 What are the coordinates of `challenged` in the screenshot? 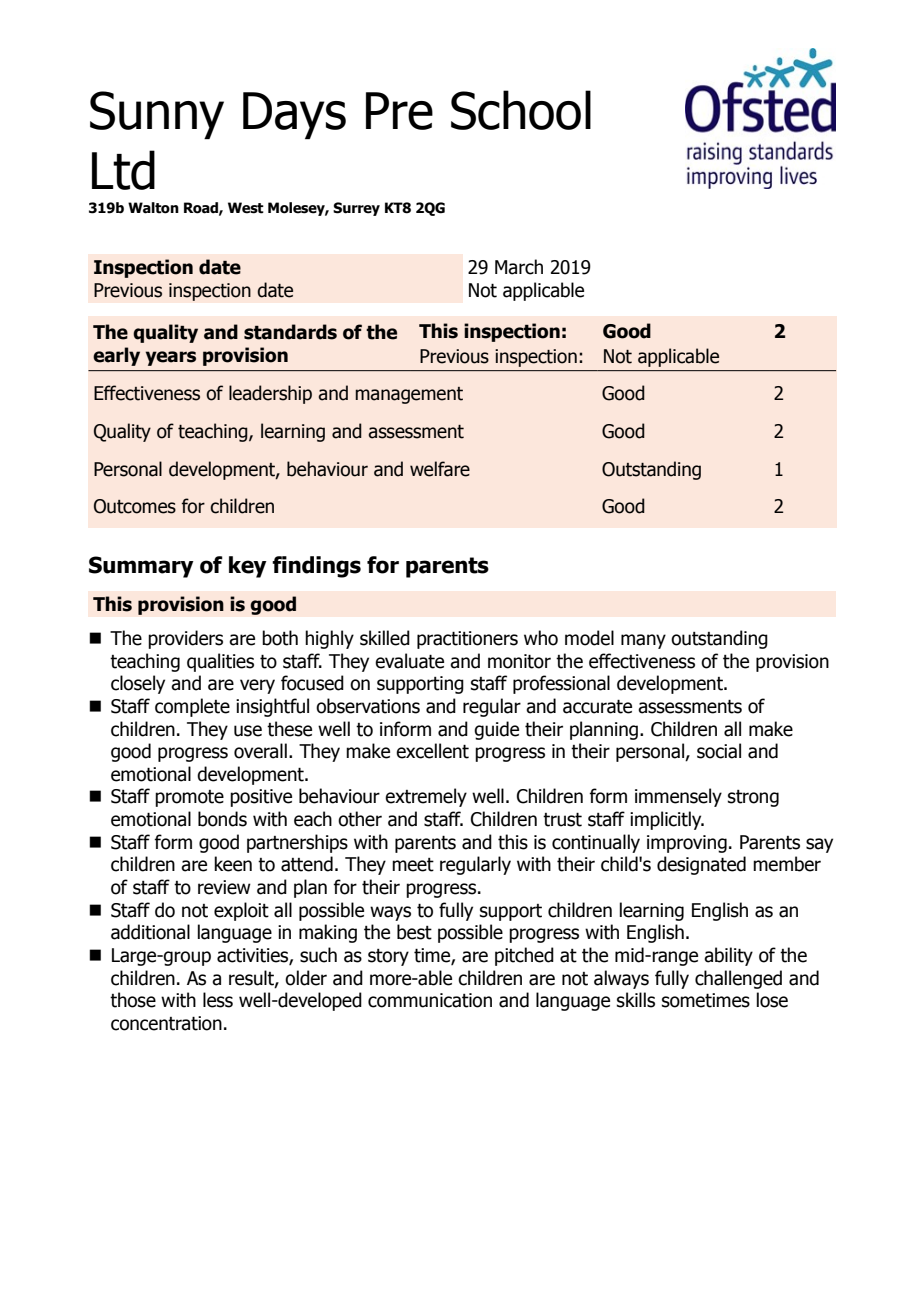 It's located at (738, 979).
